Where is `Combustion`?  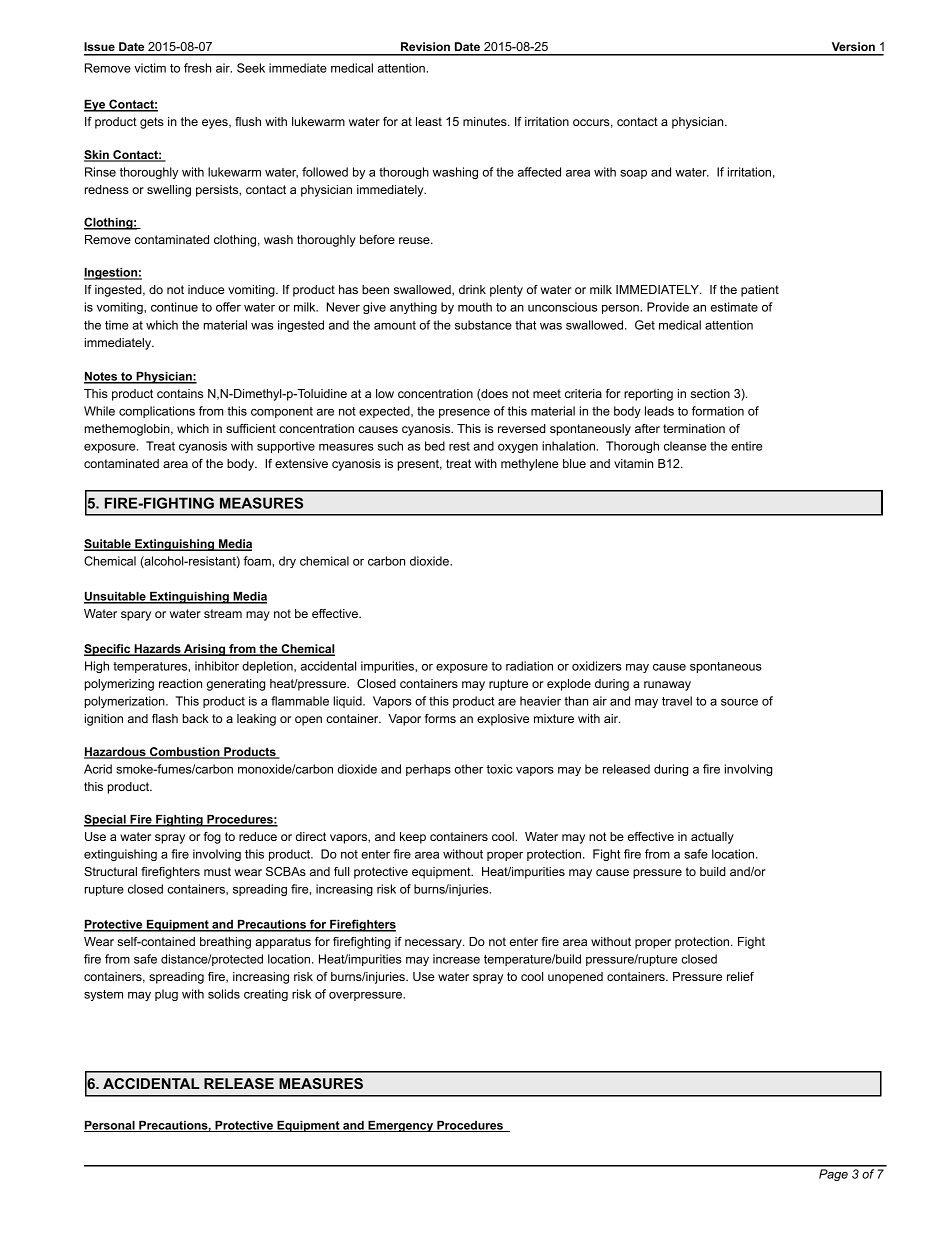 Combustion is located at coordinates (185, 753).
